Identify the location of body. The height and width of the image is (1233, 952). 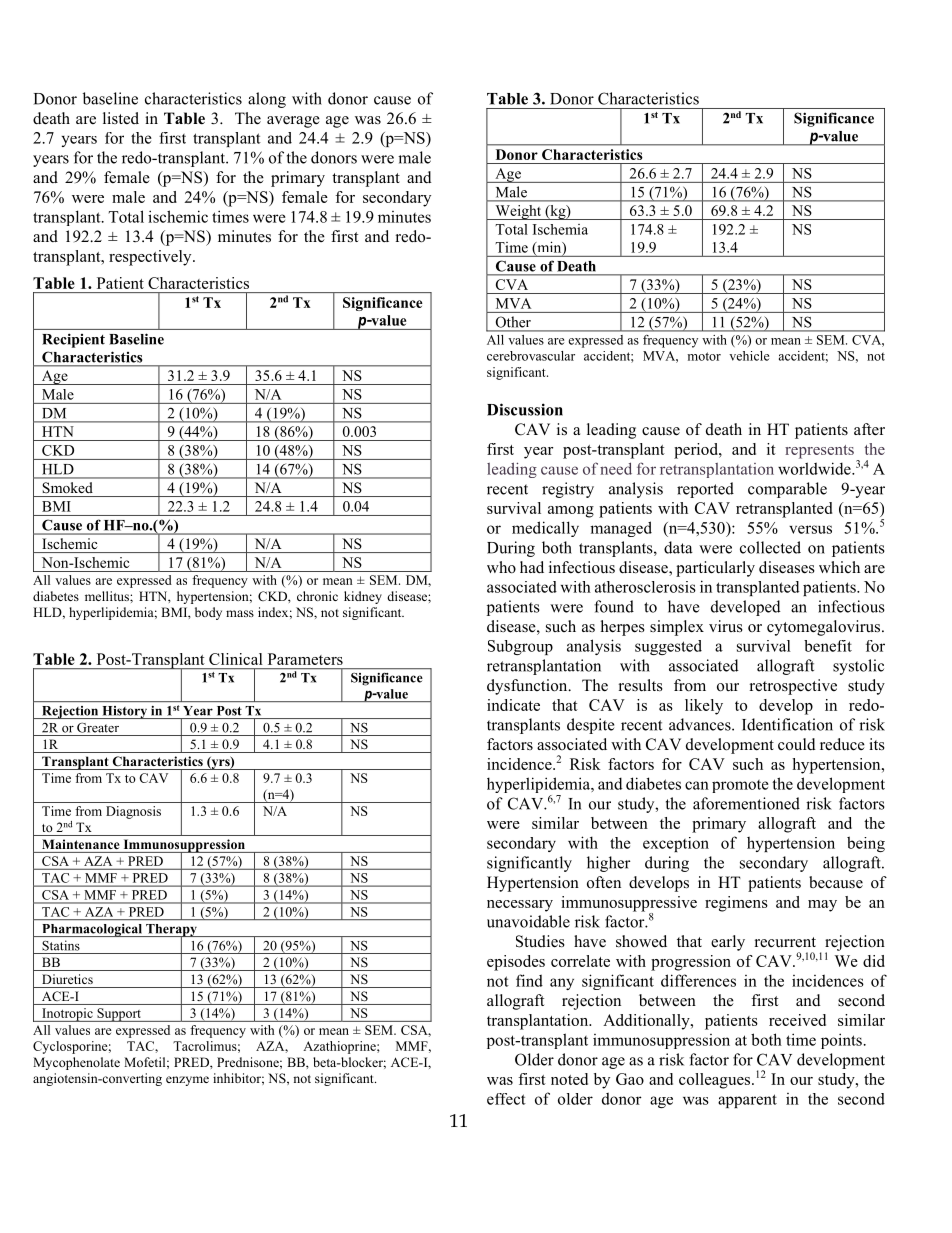
(208, 613).
